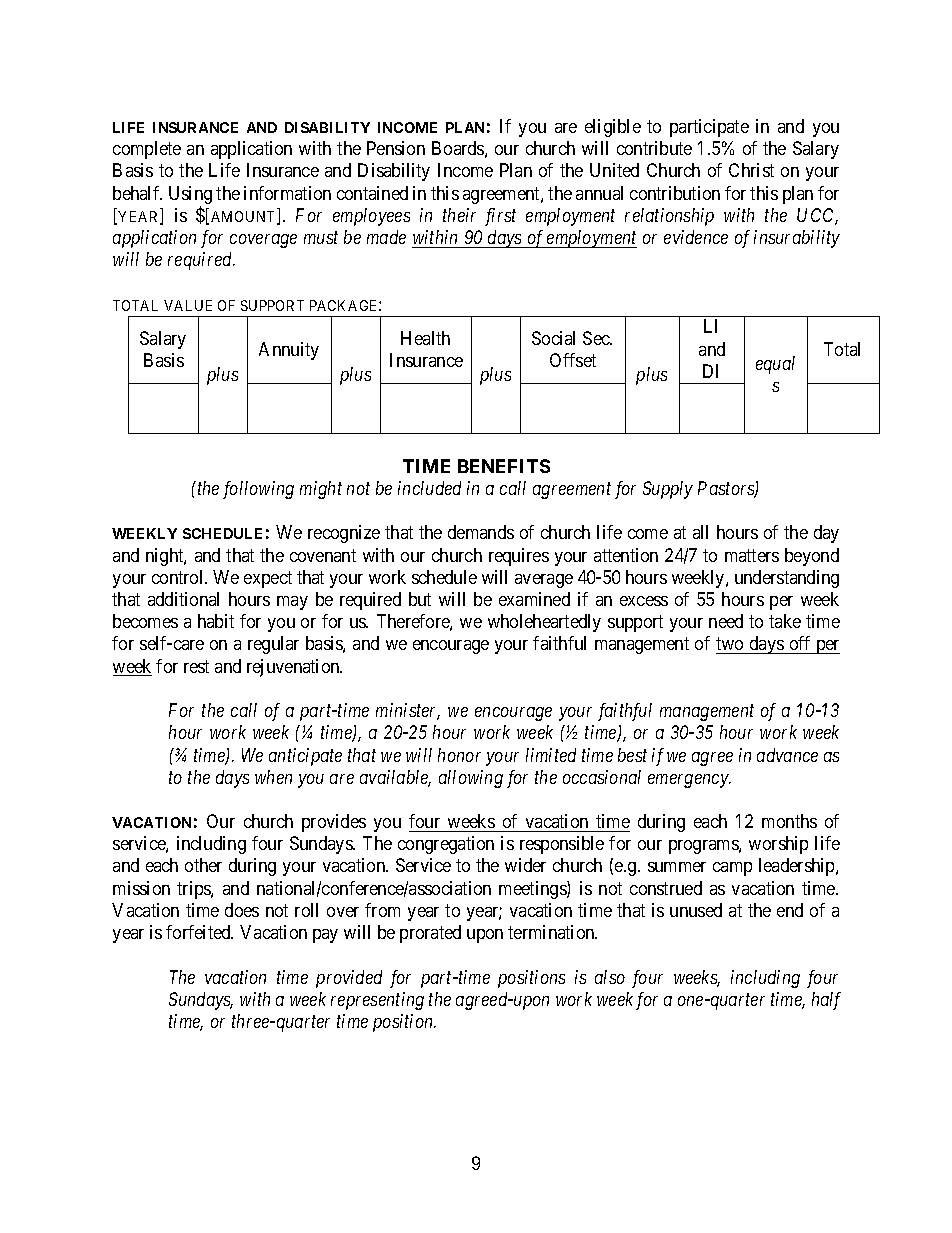  What do you see at coordinates (190, 196) in the screenshot?
I see `Using` at bounding box center [190, 196].
